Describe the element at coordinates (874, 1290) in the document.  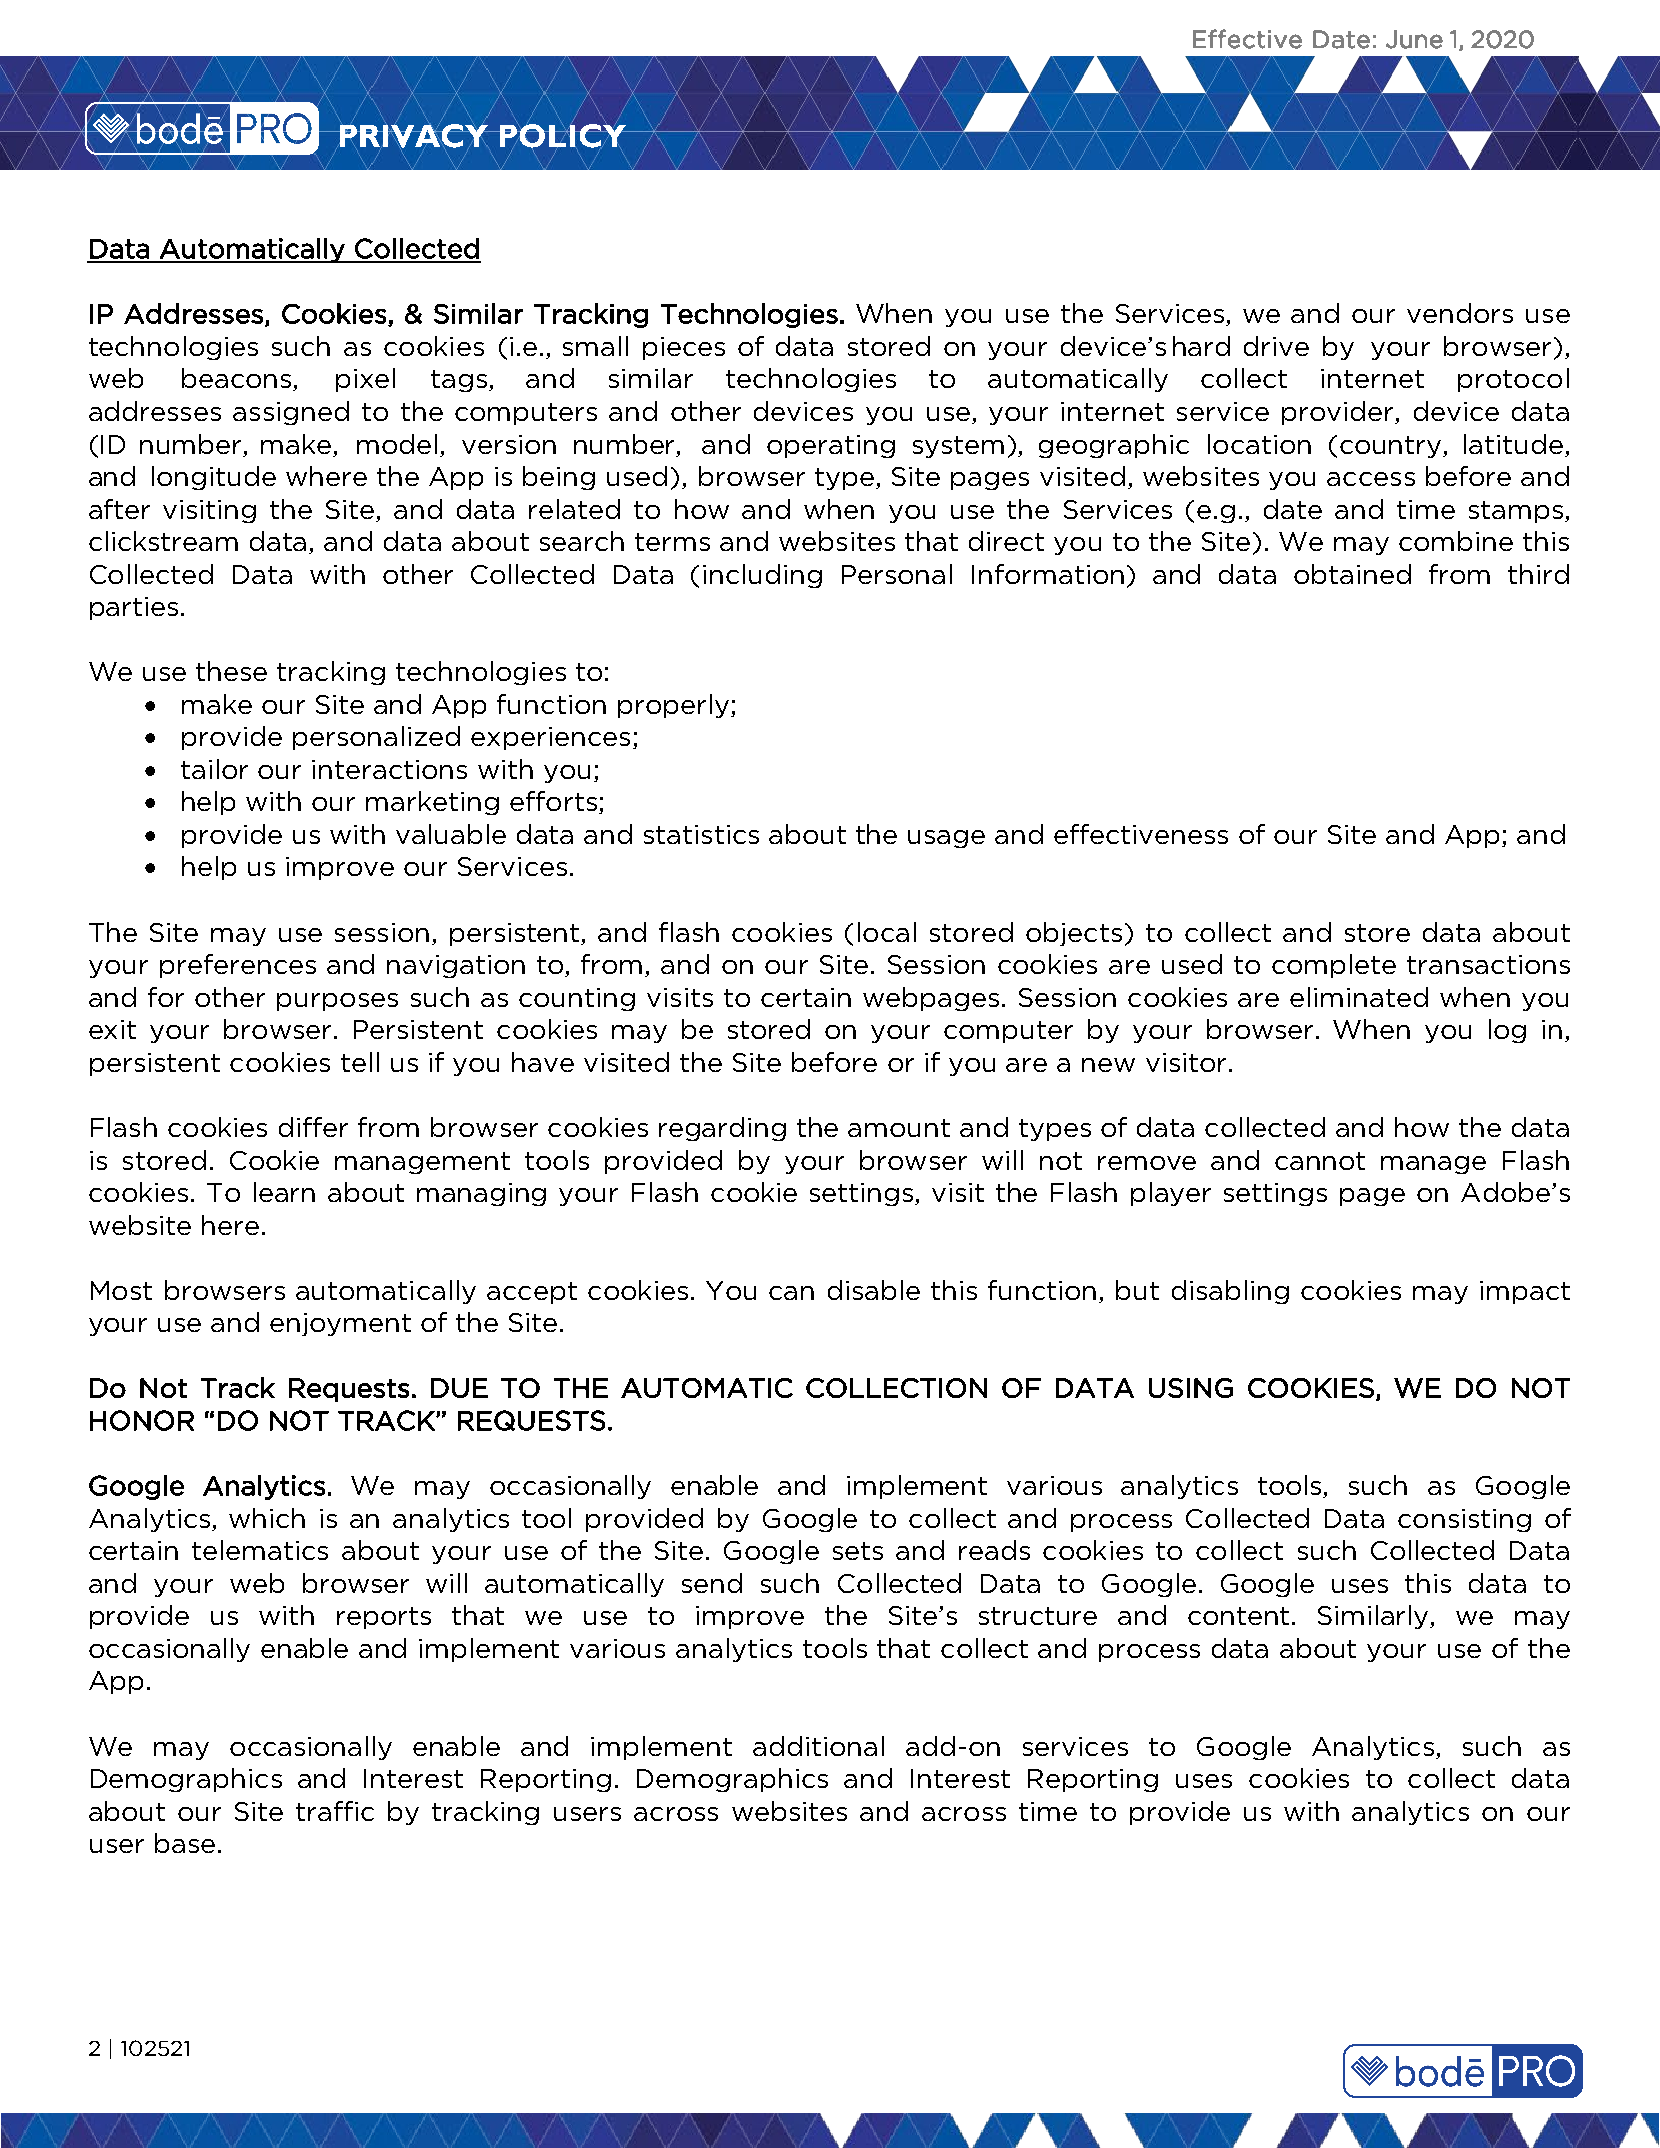
I see `disable` at that location.
